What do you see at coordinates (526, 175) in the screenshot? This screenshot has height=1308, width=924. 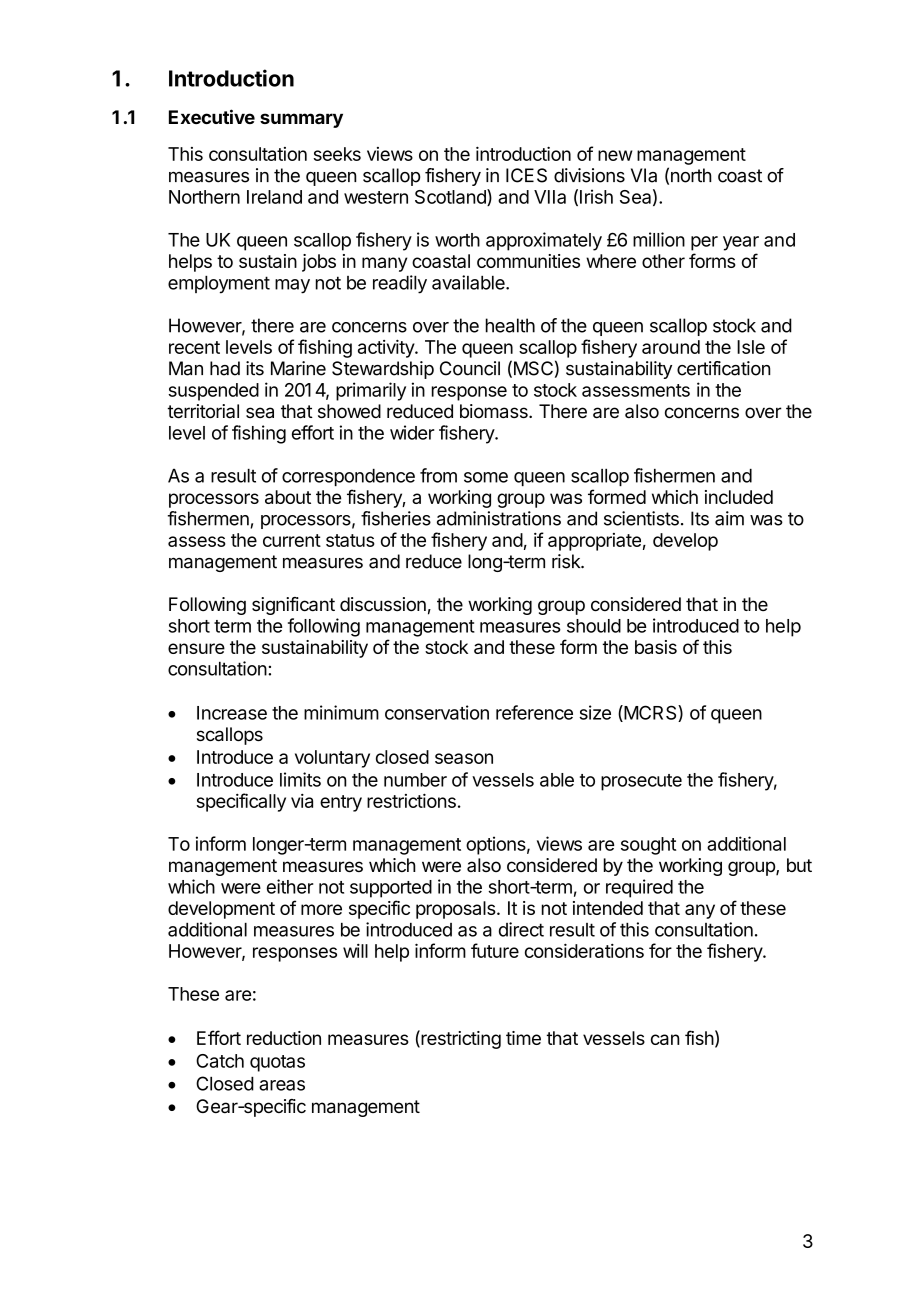 I see `ICES` at bounding box center [526, 175].
